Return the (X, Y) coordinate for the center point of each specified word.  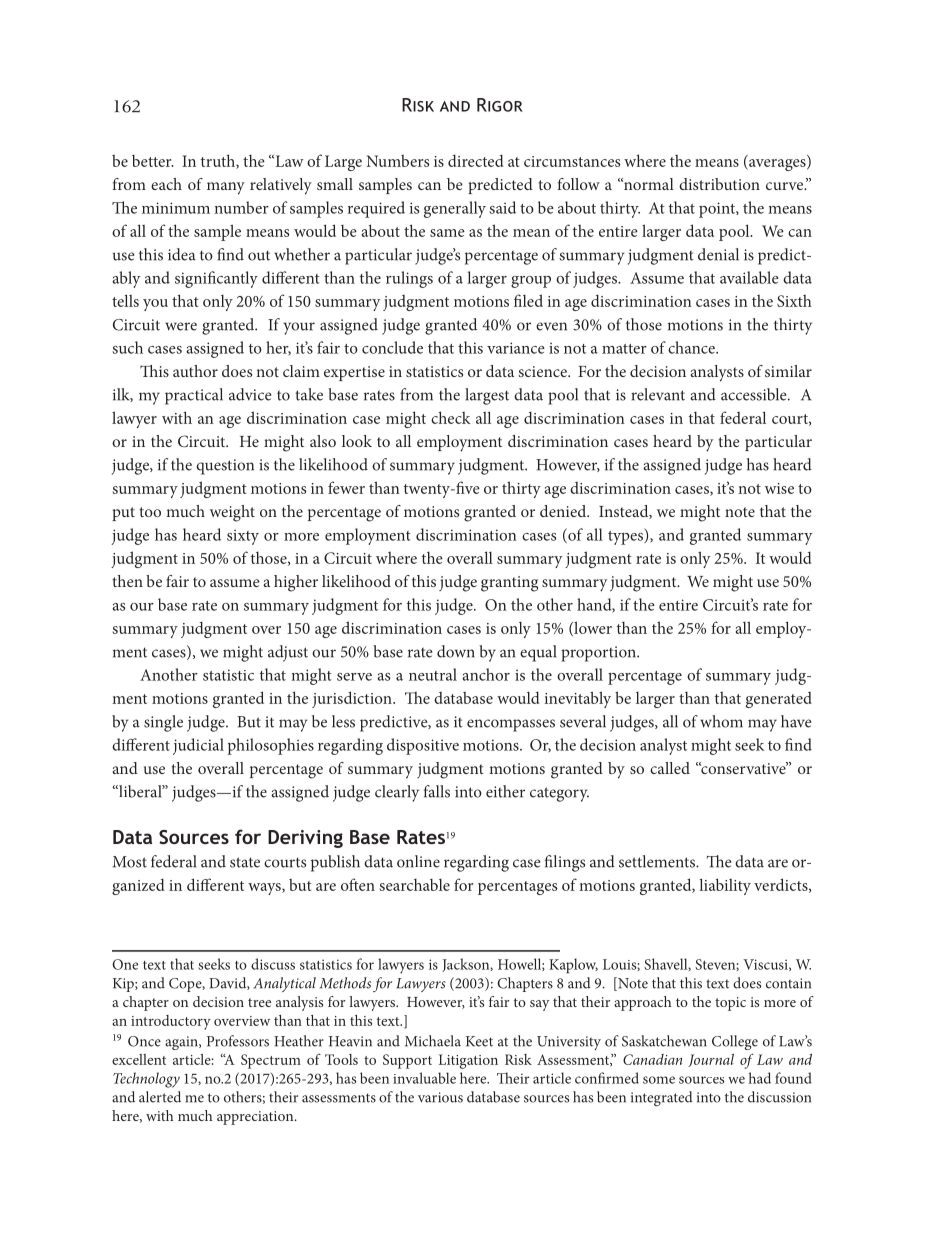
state (245, 862)
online (418, 861)
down (456, 651)
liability (725, 886)
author (195, 371)
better (152, 161)
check (451, 417)
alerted (160, 1097)
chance (692, 347)
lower (592, 628)
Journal (711, 1060)
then (127, 581)
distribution (719, 184)
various (440, 1097)
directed (475, 160)
